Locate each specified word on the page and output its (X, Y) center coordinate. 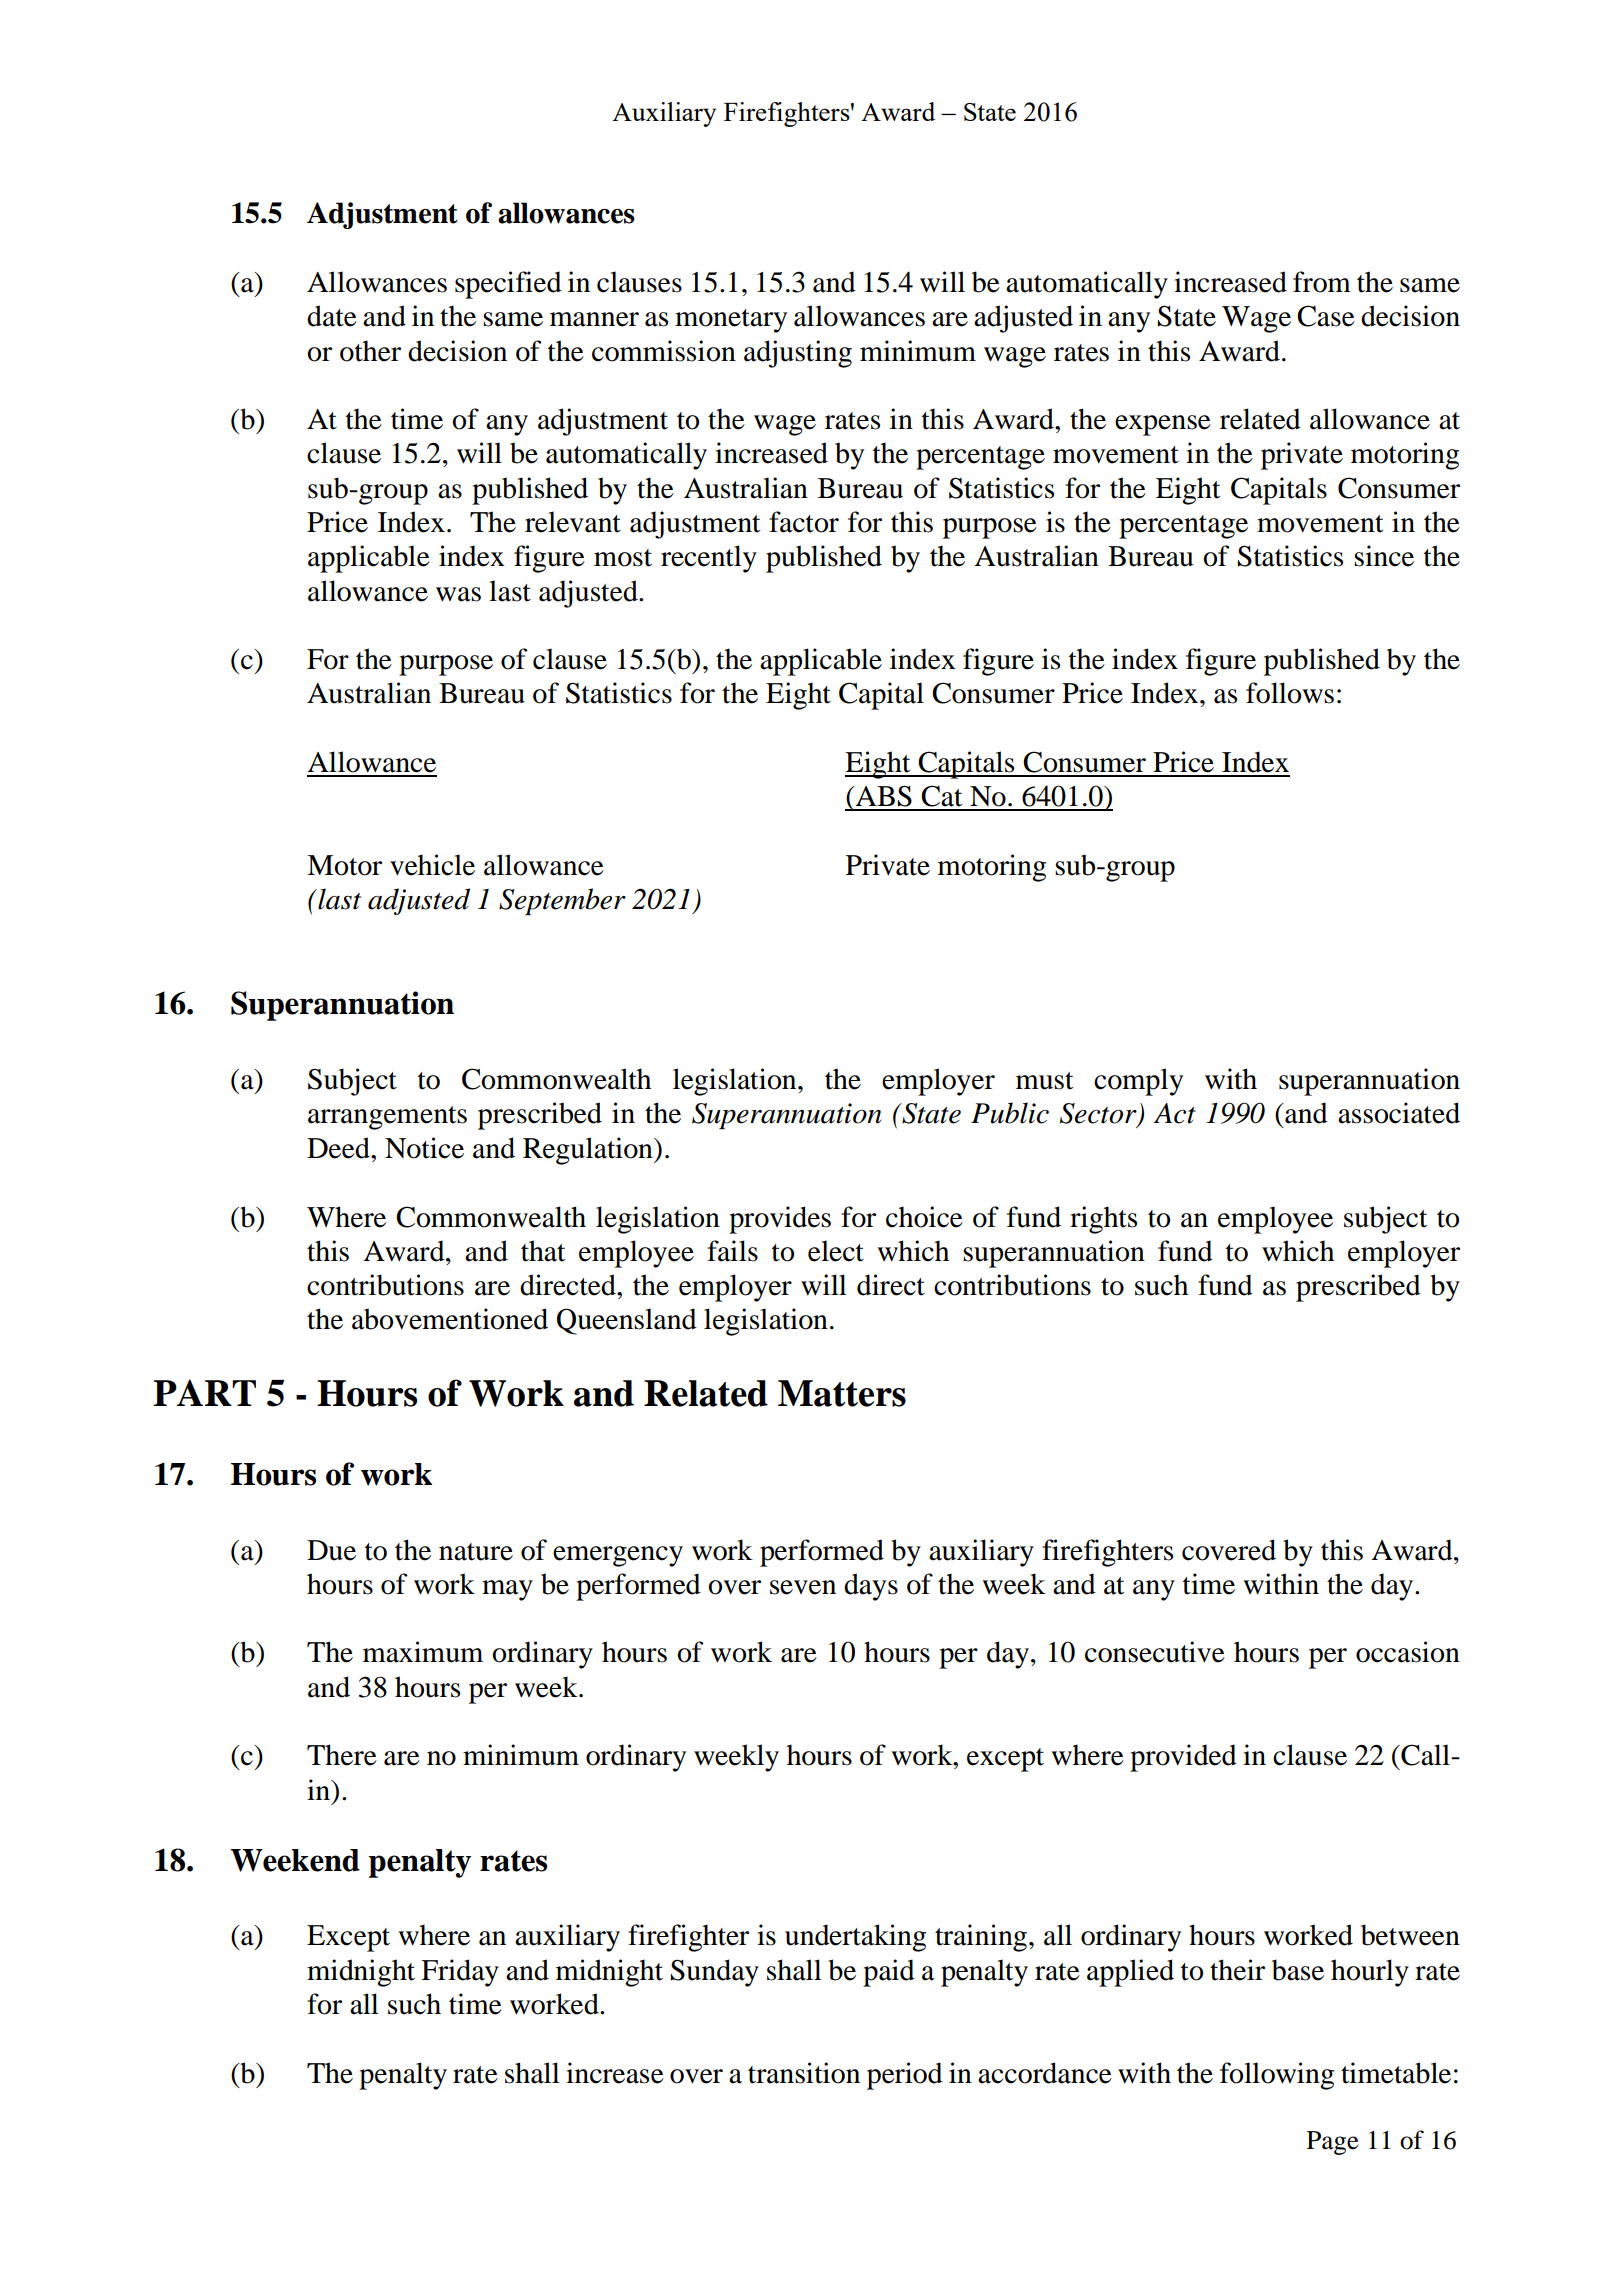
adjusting (798, 354)
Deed (339, 1148)
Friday (460, 1973)
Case (1326, 316)
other (370, 351)
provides (780, 1220)
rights (1103, 1220)
